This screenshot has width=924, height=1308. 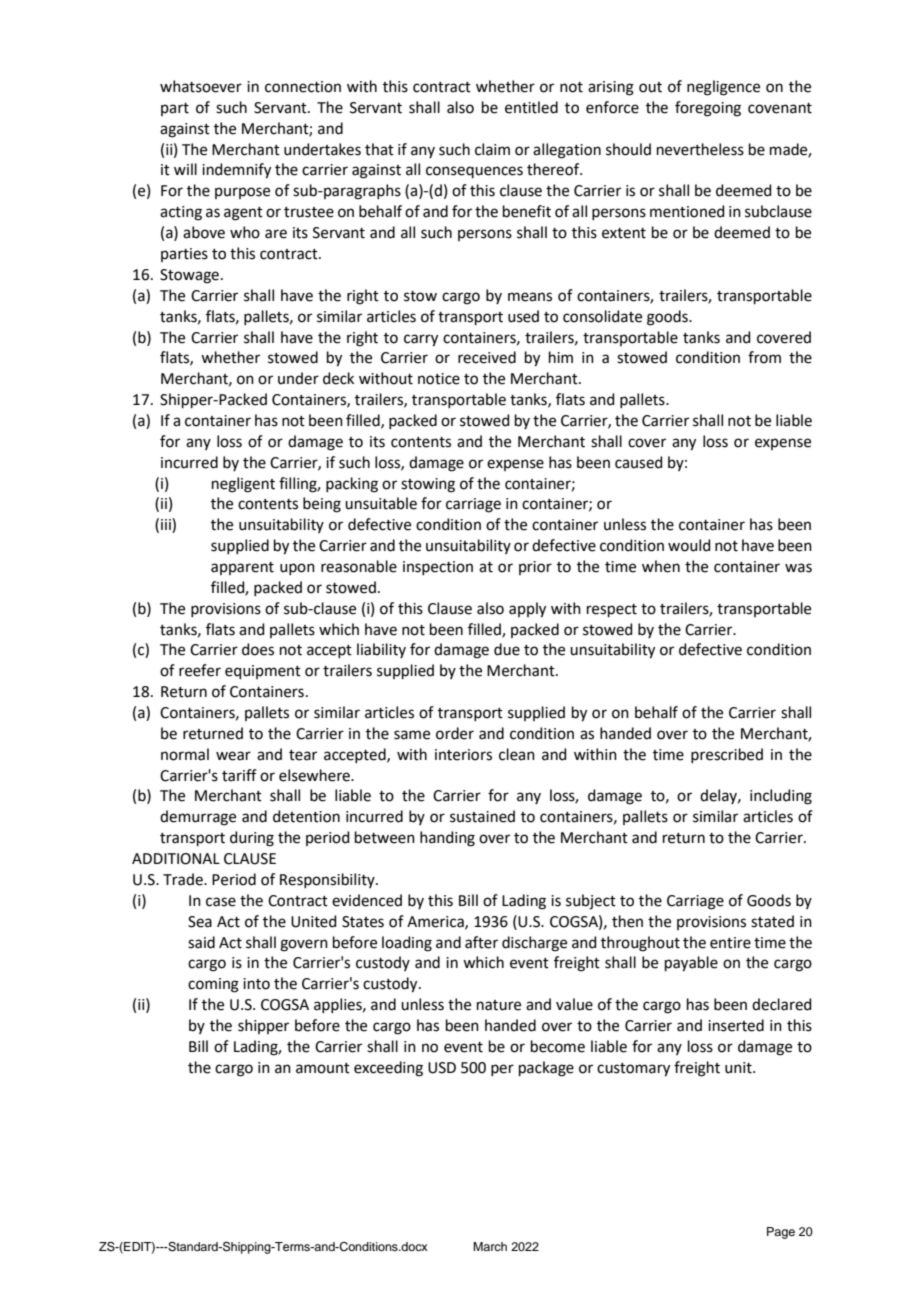 What do you see at coordinates (487, 357) in the screenshot?
I see `received` at bounding box center [487, 357].
